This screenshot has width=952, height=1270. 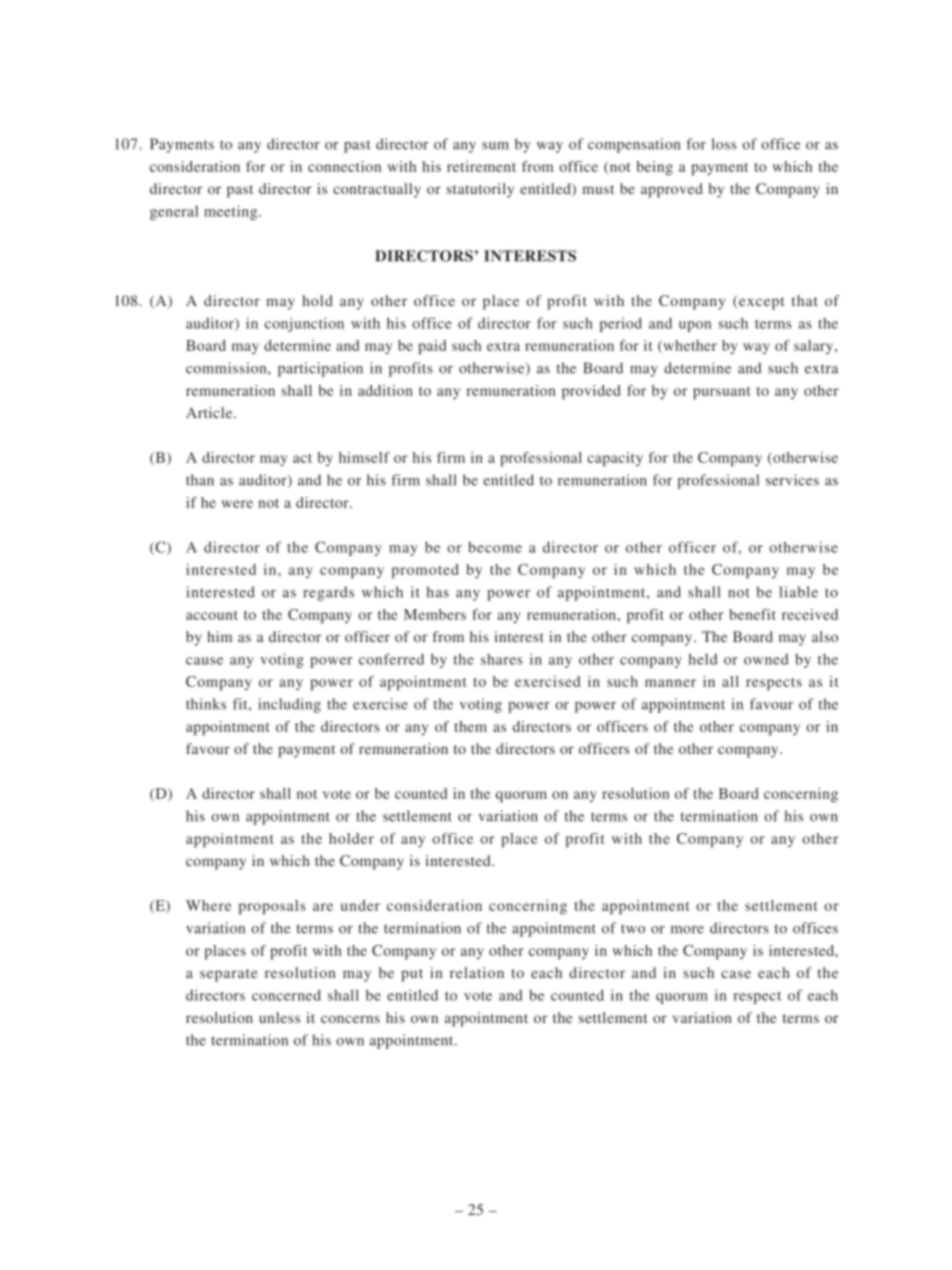 I want to click on benefit, so click(x=752, y=614).
